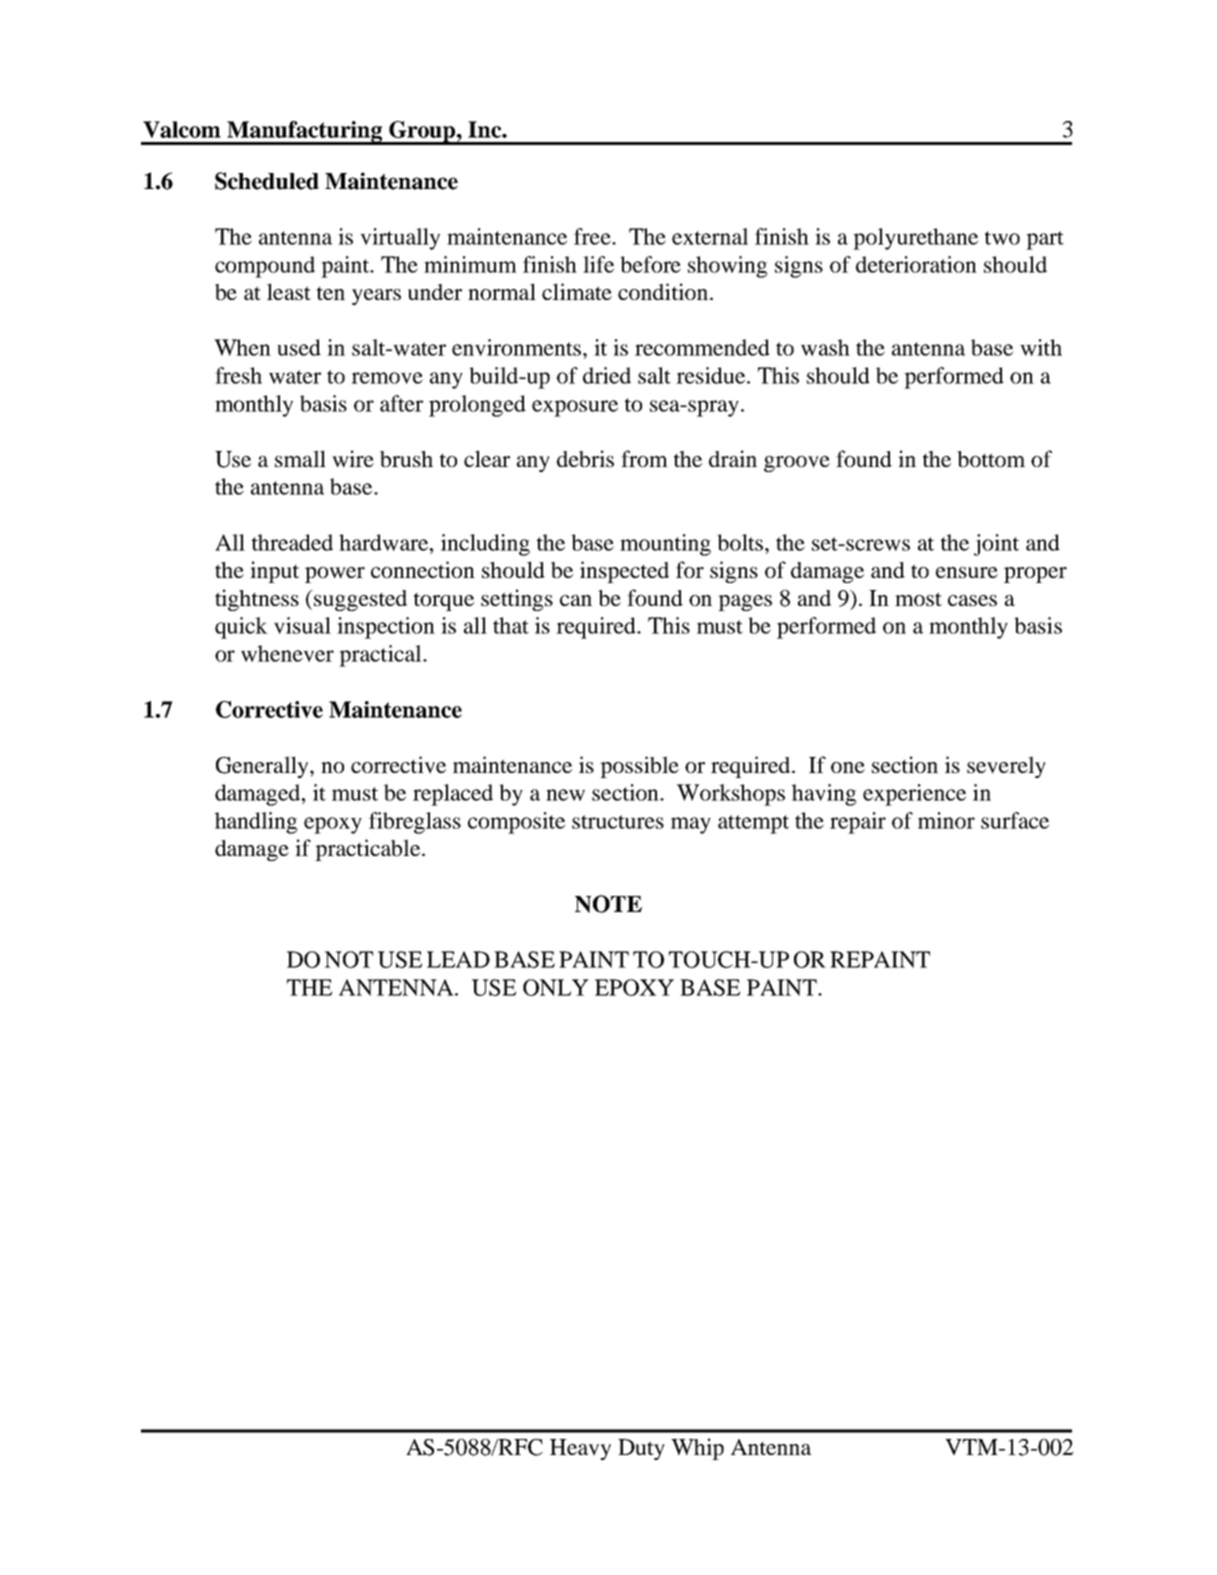  Describe the element at coordinates (915, 239) in the screenshot. I see `polyurethane` at that location.
